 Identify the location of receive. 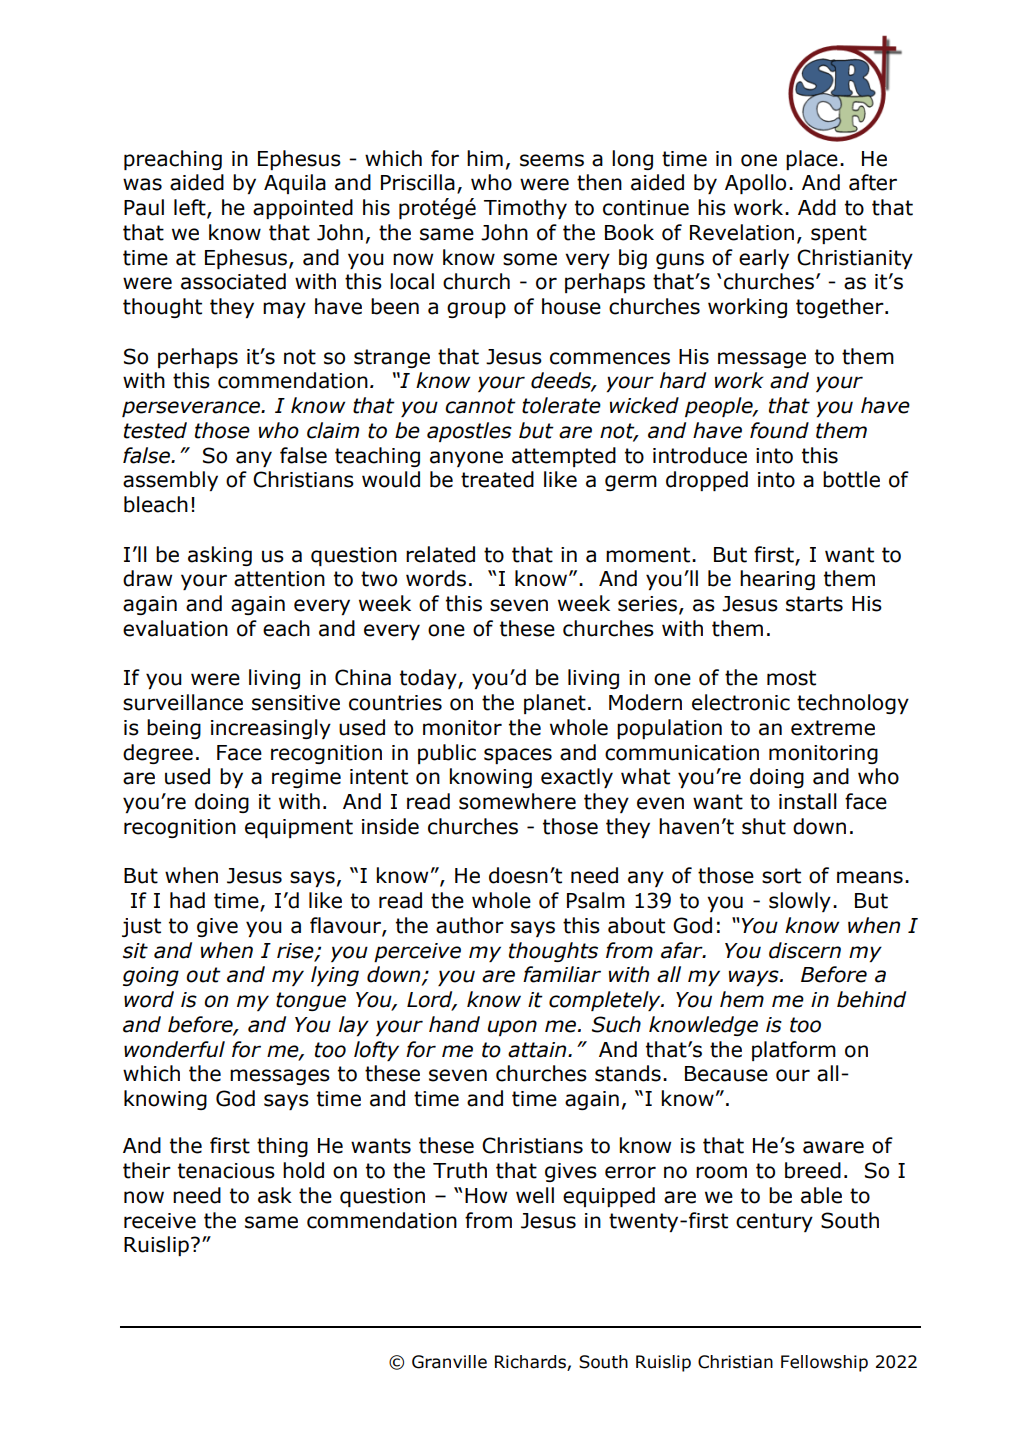
(160, 1221).
